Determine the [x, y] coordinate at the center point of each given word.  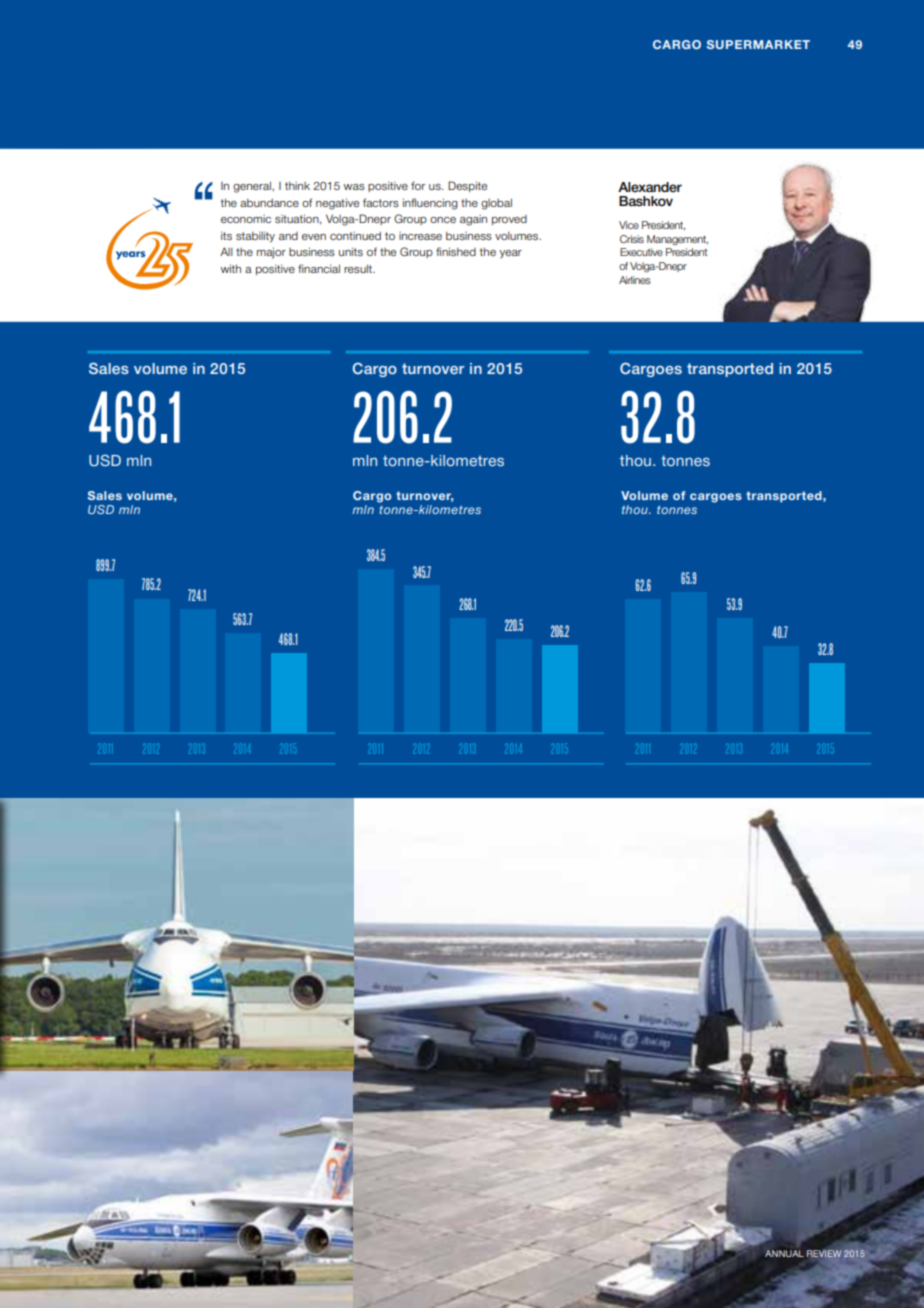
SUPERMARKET [758, 44]
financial [319, 268]
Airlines [635, 280]
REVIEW [824, 1254]
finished [456, 251]
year [510, 254]
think [297, 186]
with [230, 268]
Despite [467, 186]
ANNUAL [784, 1253]
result [359, 268]
